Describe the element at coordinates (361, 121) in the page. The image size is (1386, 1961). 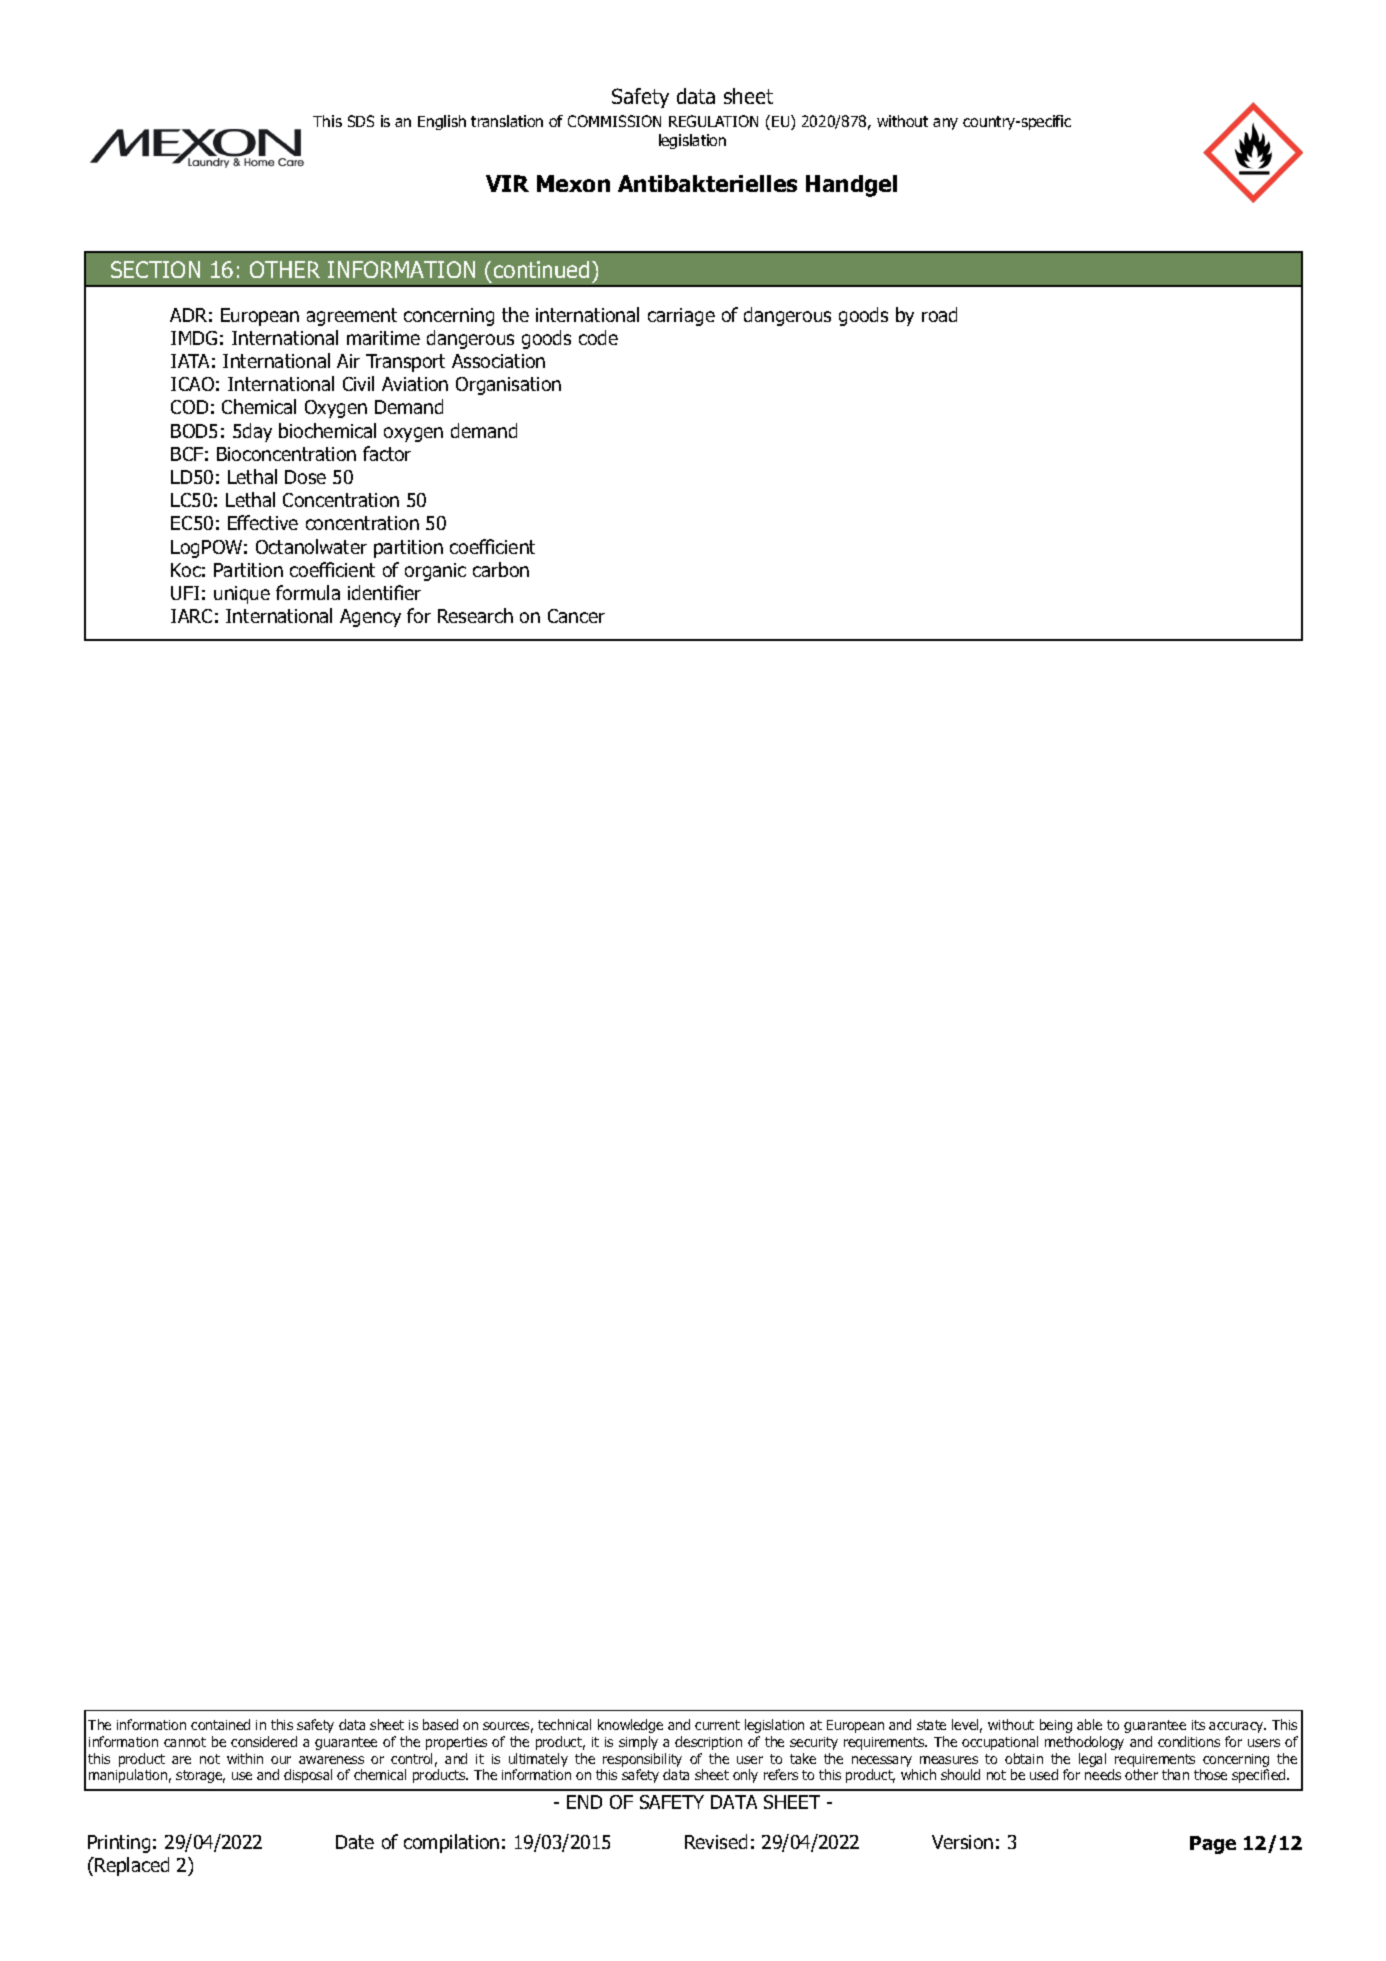
I see `SDS` at that location.
